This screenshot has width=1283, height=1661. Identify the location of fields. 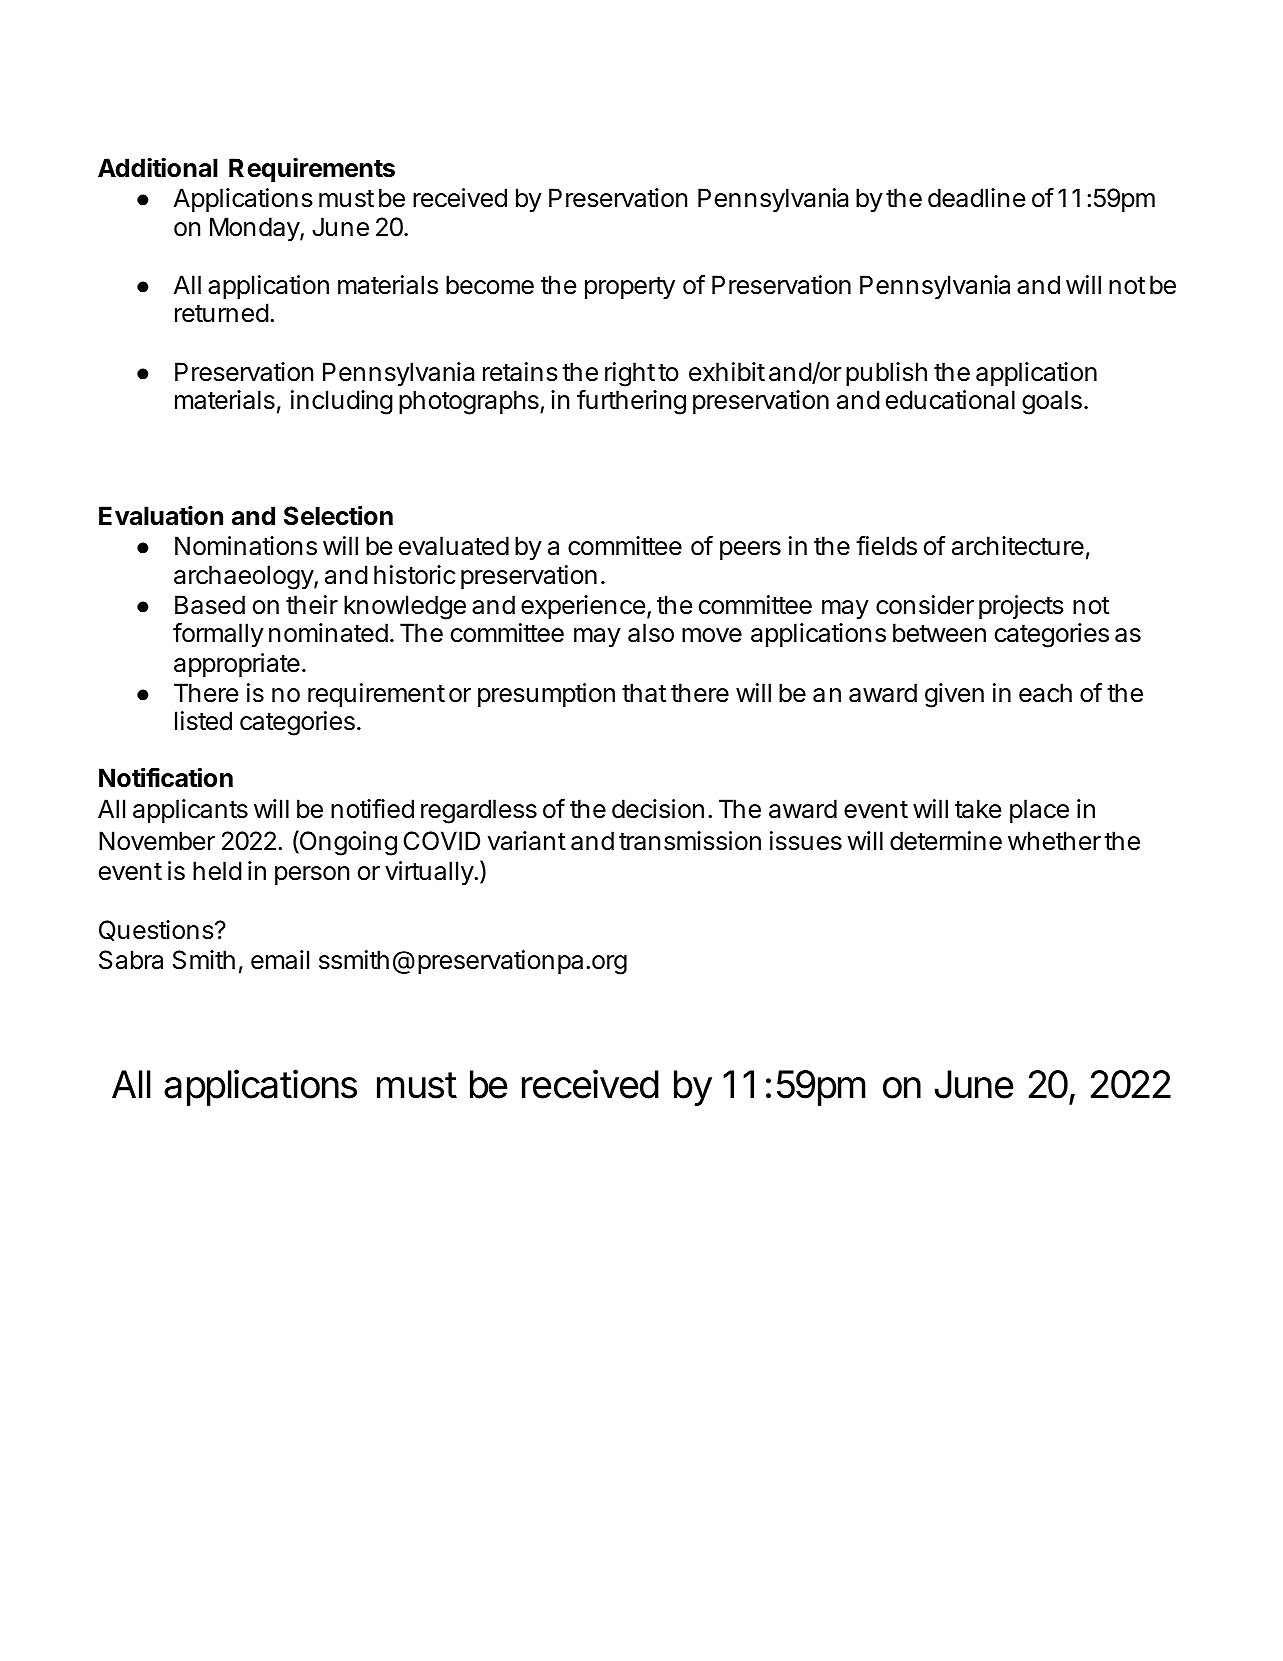
(886, 546).
